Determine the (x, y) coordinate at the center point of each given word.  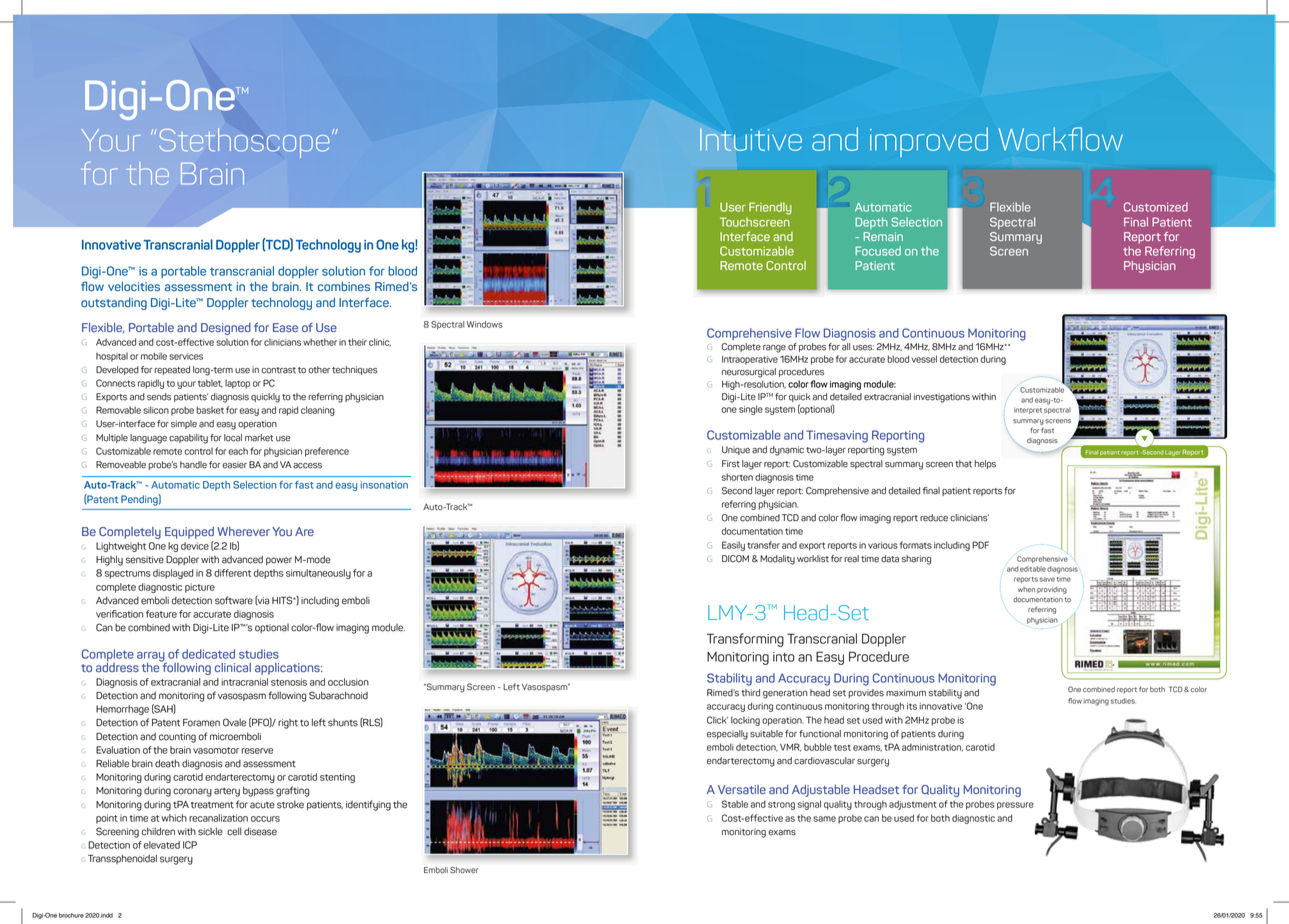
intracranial (245, 682)
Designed (226, 329)
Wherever (243, 531)
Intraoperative (750, 360)
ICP (190, 845)
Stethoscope (242, 143)
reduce (934, 518)
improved (929, 142)
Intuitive (751, 139)
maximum (906, 693)
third (750, 693)
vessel (924, 359)
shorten (737, 477)
